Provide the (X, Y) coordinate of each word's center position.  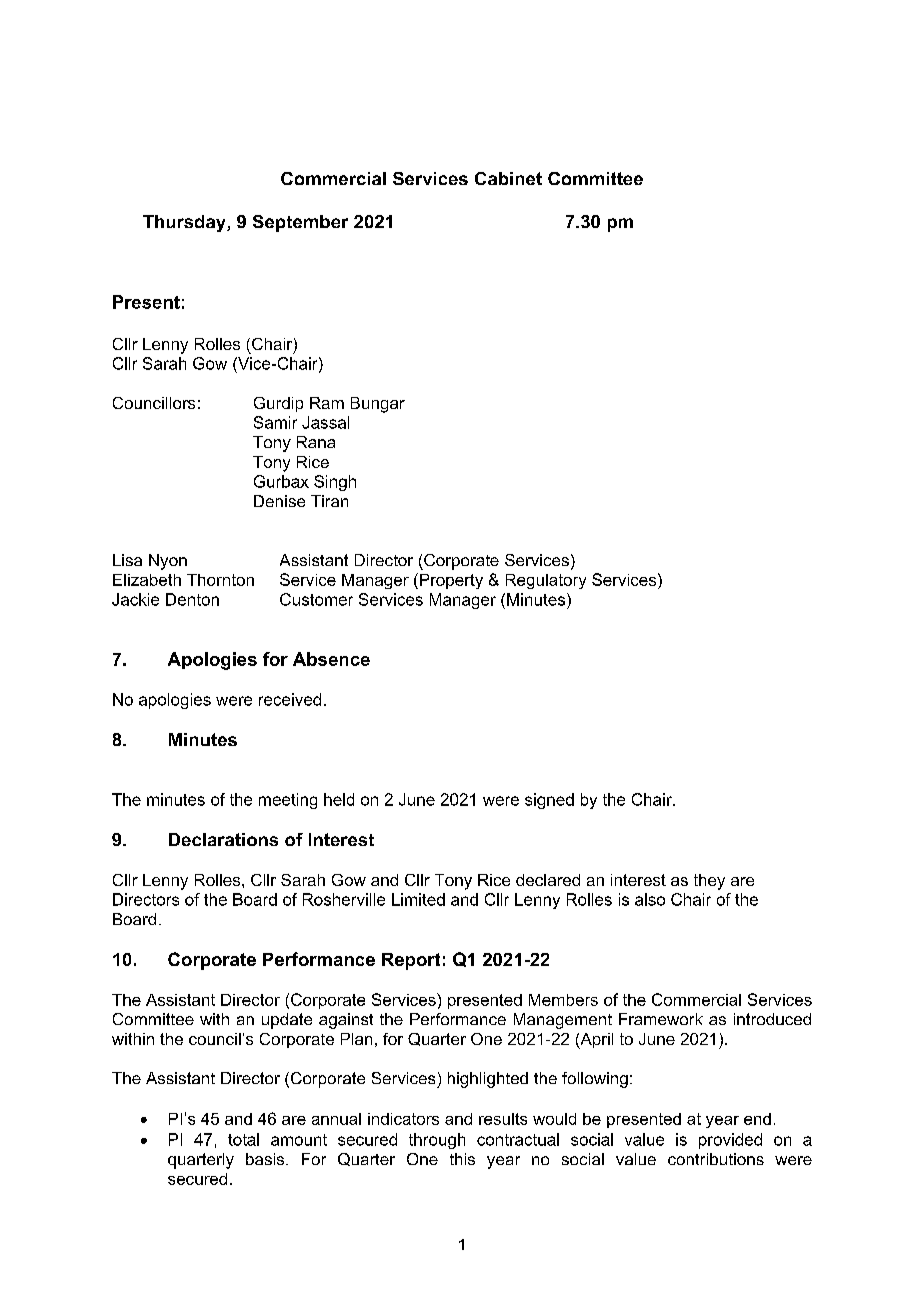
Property (451, 581)
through (437, 1141)
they (709, 882)
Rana (316, 442)
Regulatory (546, 581)
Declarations (223, 839)
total (243, 1139)
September (300, 223)
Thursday (185, 223)
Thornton (220, 580)
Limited (418, 899)
